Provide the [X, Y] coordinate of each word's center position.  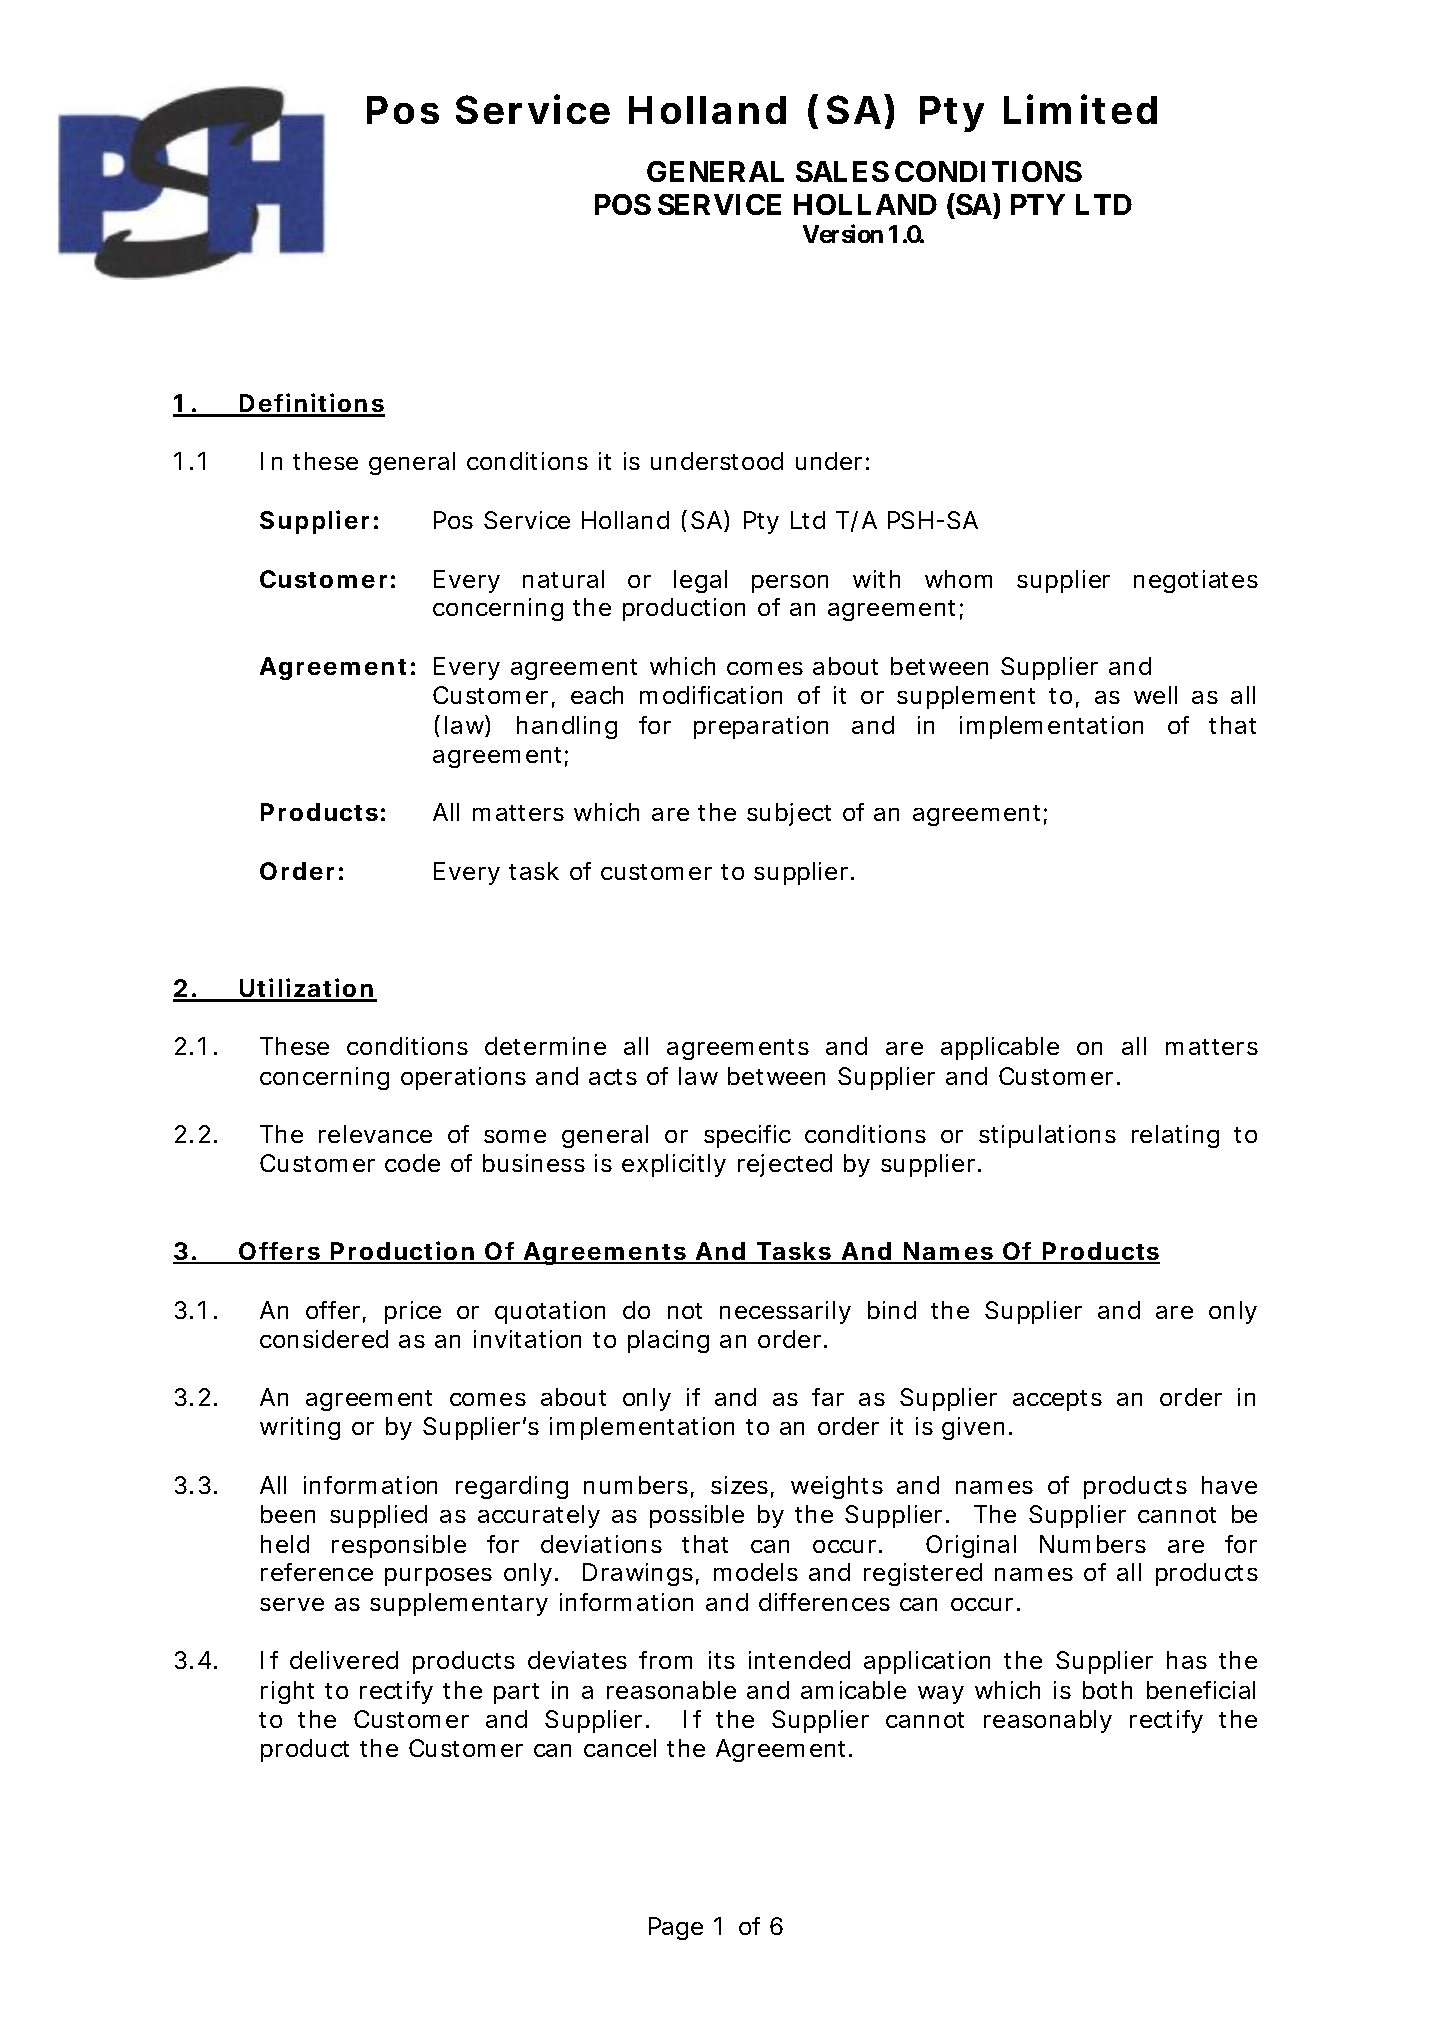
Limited [1080, 109]
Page [676, 1928]
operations [463, 1078]
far [828, 1397]
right [287, 1692]
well [1155, 695]
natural [563, 579]
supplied [378, 1516]
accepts [1057, 1400]
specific [747, 1136]
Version [843, 234]
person [790, 584]
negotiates [1196, 581]
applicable [1000, 1048]
